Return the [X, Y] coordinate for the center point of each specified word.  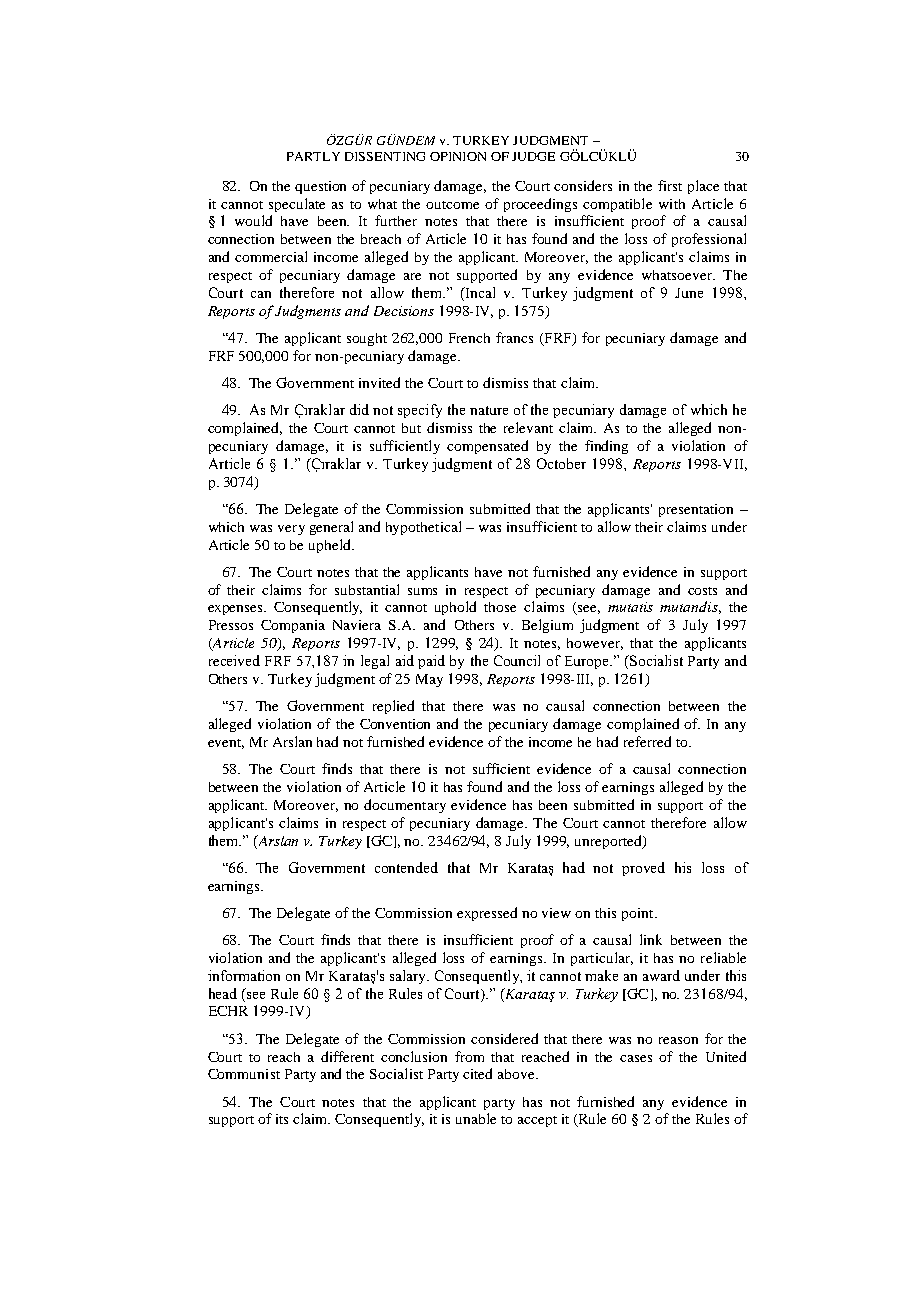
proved [643, 869]
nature [489, 410]
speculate [297, 205]
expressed [487, 914]
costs [702, 591]
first [670, 185]
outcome [452, 205]
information [244, 975]
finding [606, 447]
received [234, 660]
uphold [455, 608]
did [359, 409]
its [282, 1119]
